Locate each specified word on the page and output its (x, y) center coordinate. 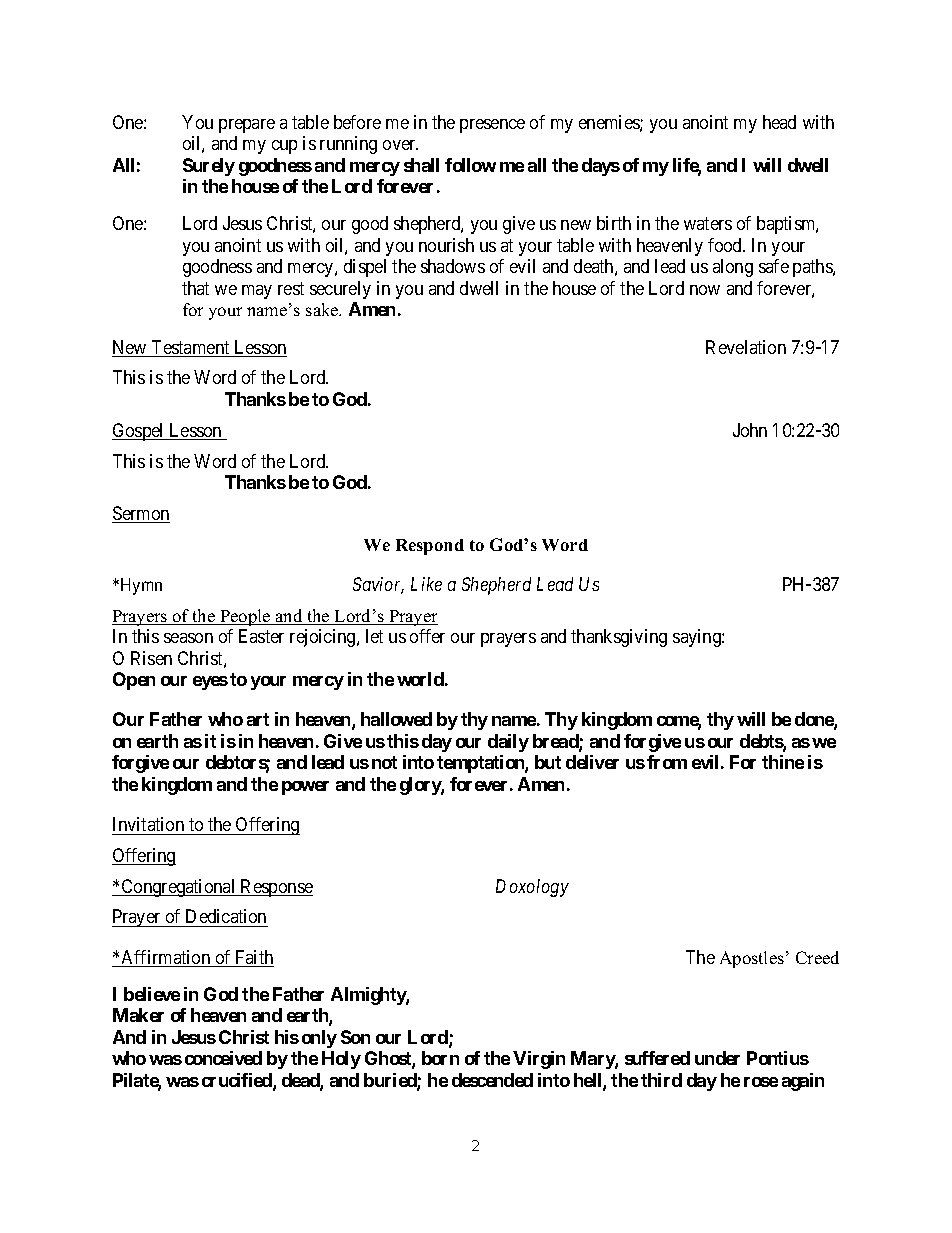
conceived (223, 1058)
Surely (209, 167)
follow (470, 165)
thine (783, 762)
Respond (430, 547)
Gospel (139, 432)
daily (508, 743)
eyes (210, 683)
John (750, 430)
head (779, 122)
